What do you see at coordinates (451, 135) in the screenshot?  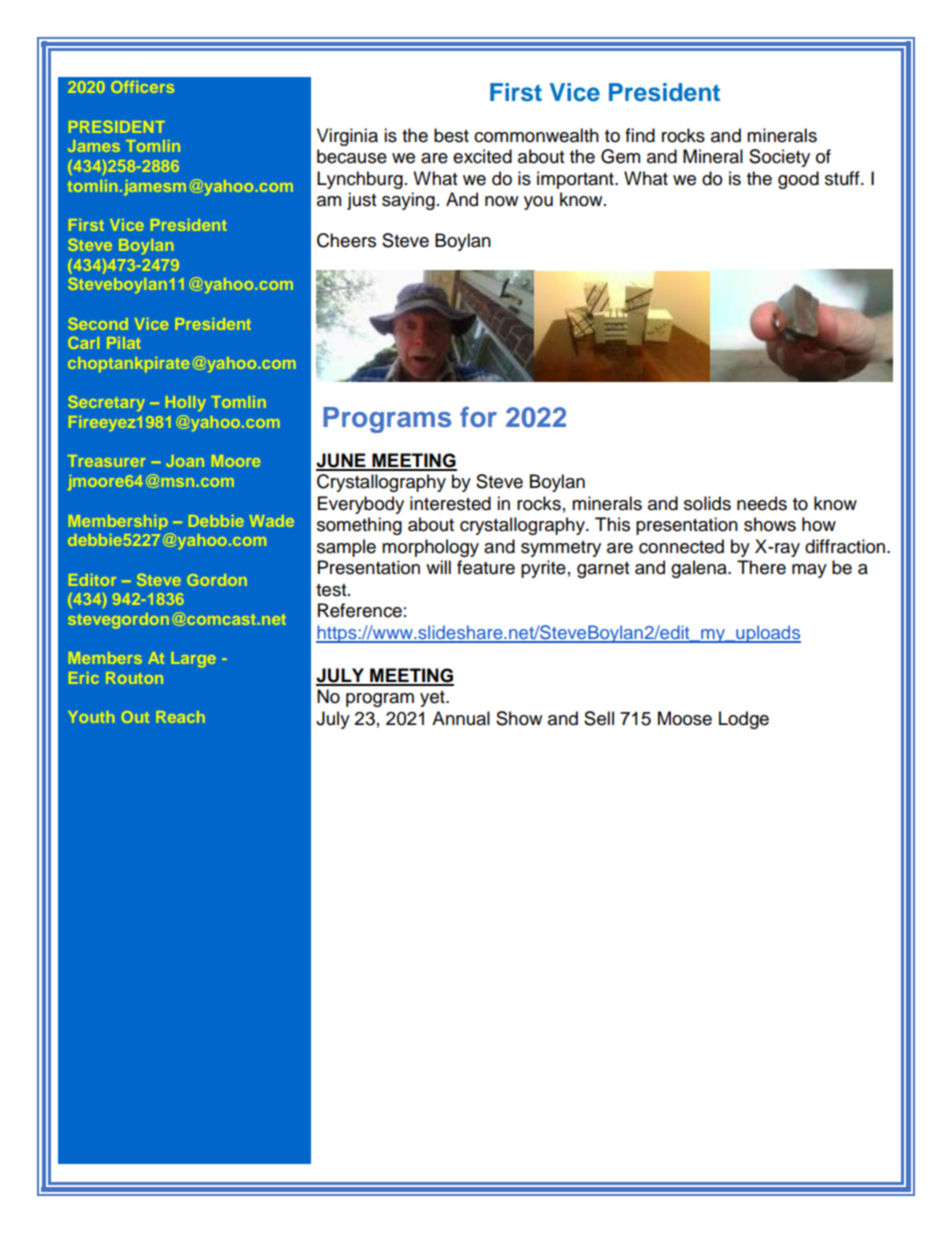 I see `best` at bounding box center [451, 135].
